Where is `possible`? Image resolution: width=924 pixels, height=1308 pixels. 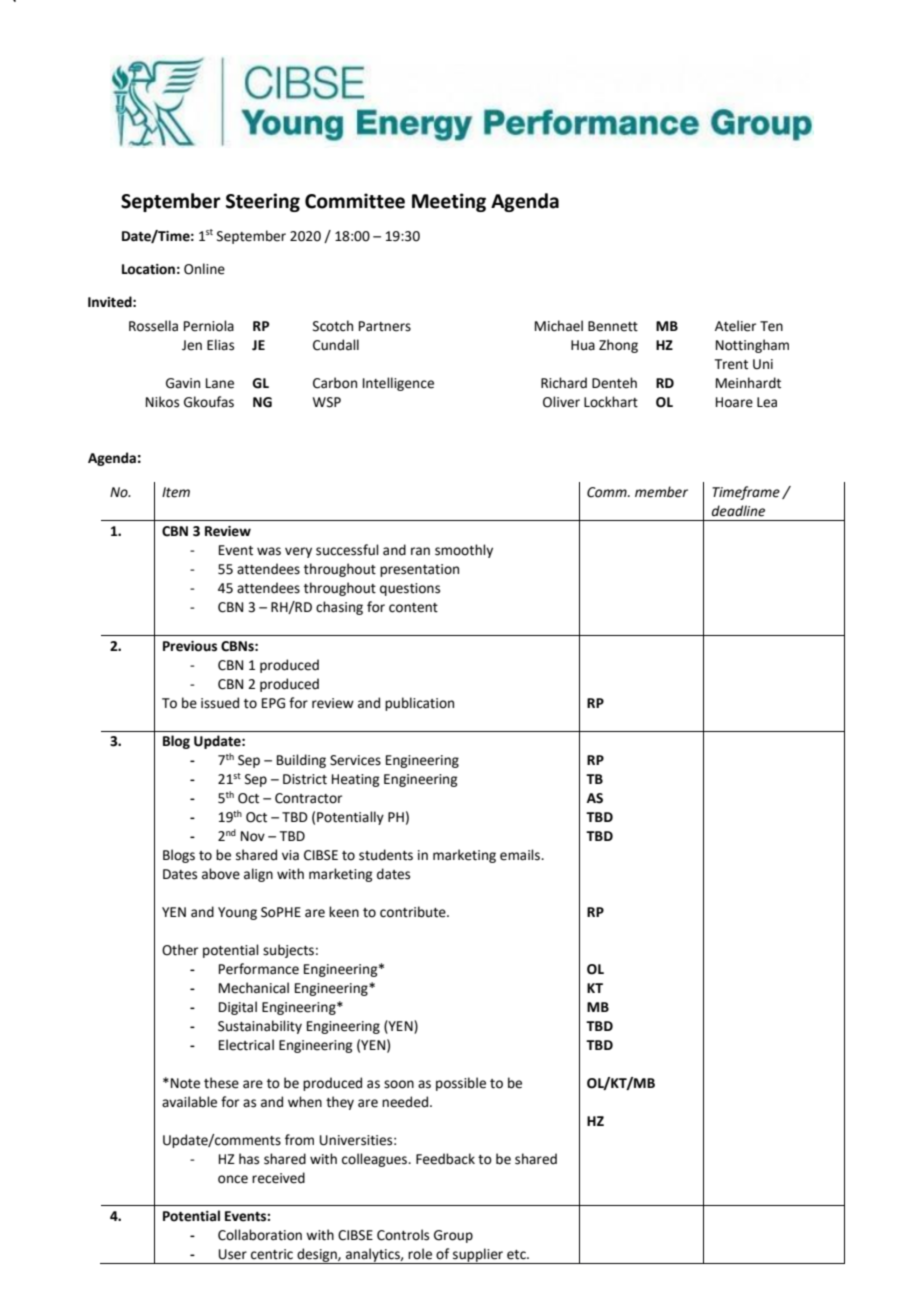 possible is located at coordinates (461, 1084).
